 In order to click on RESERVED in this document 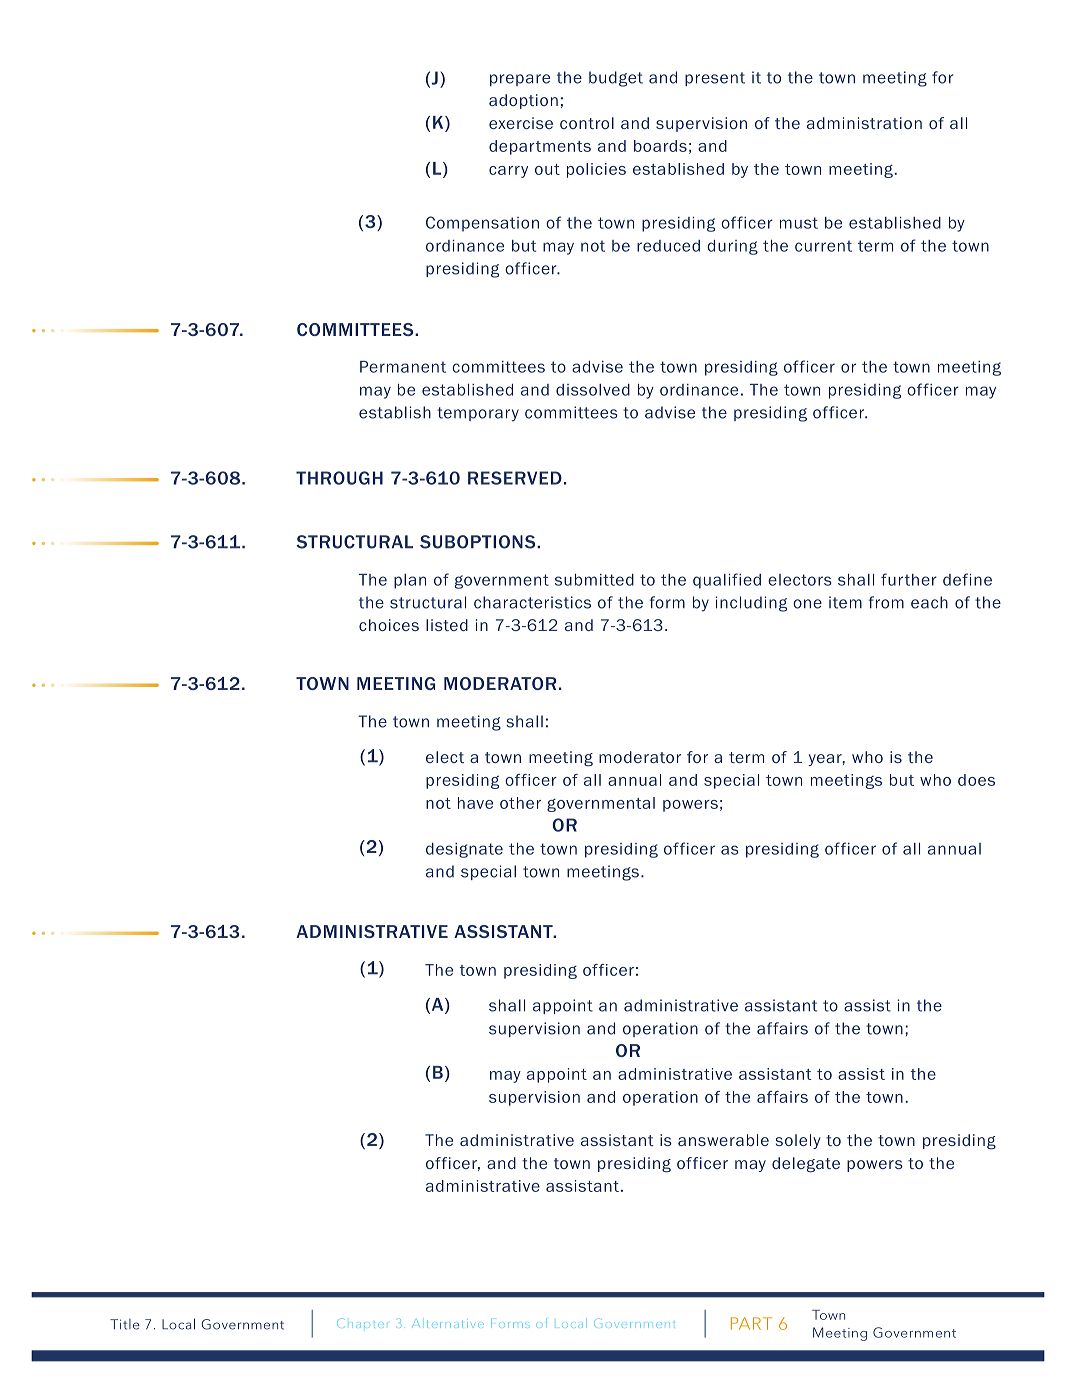, I will do `click(515, 478)`.
